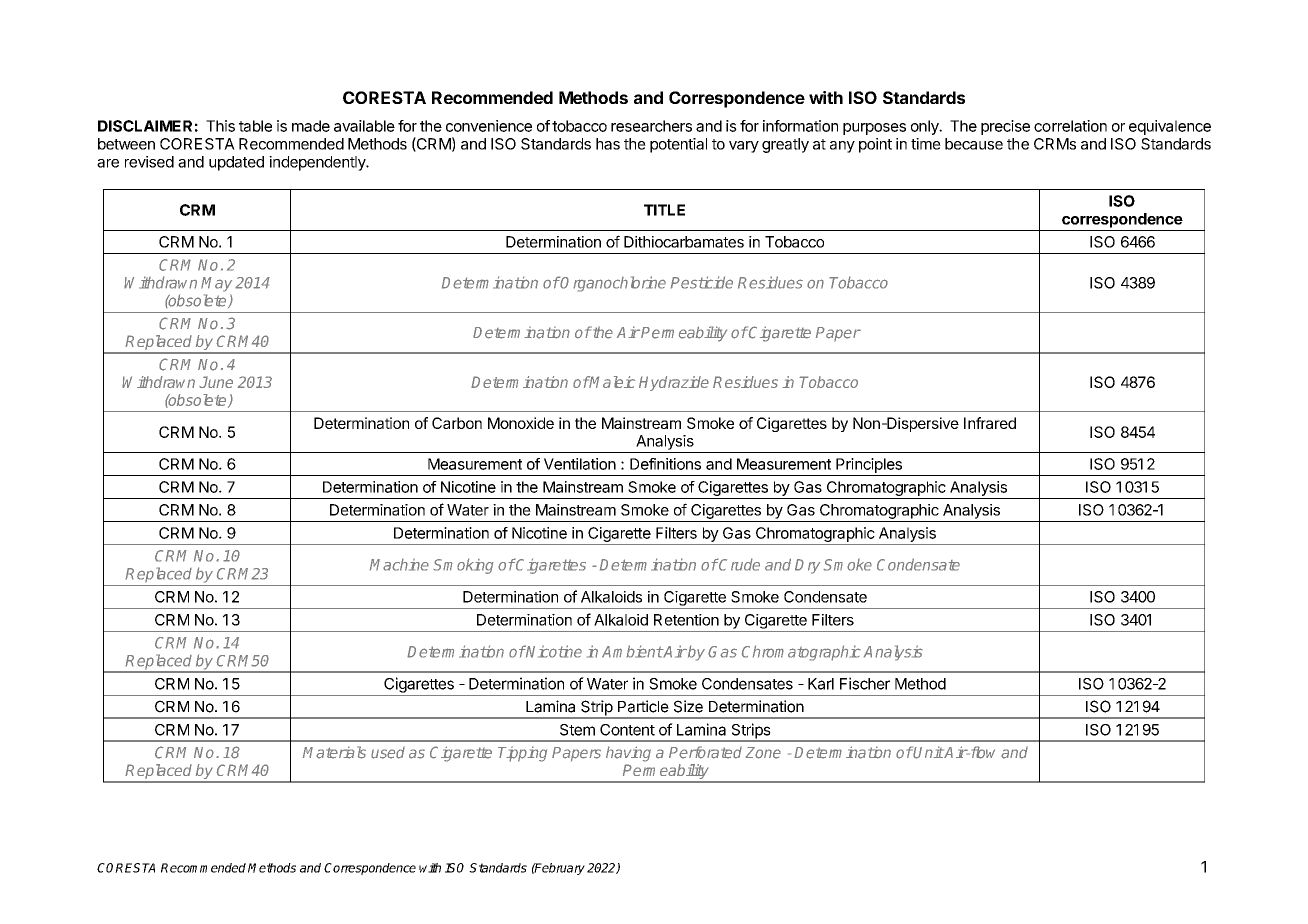  Describe the element at coordinates (255, 126) in the screenshot. I see `table` at that location.
